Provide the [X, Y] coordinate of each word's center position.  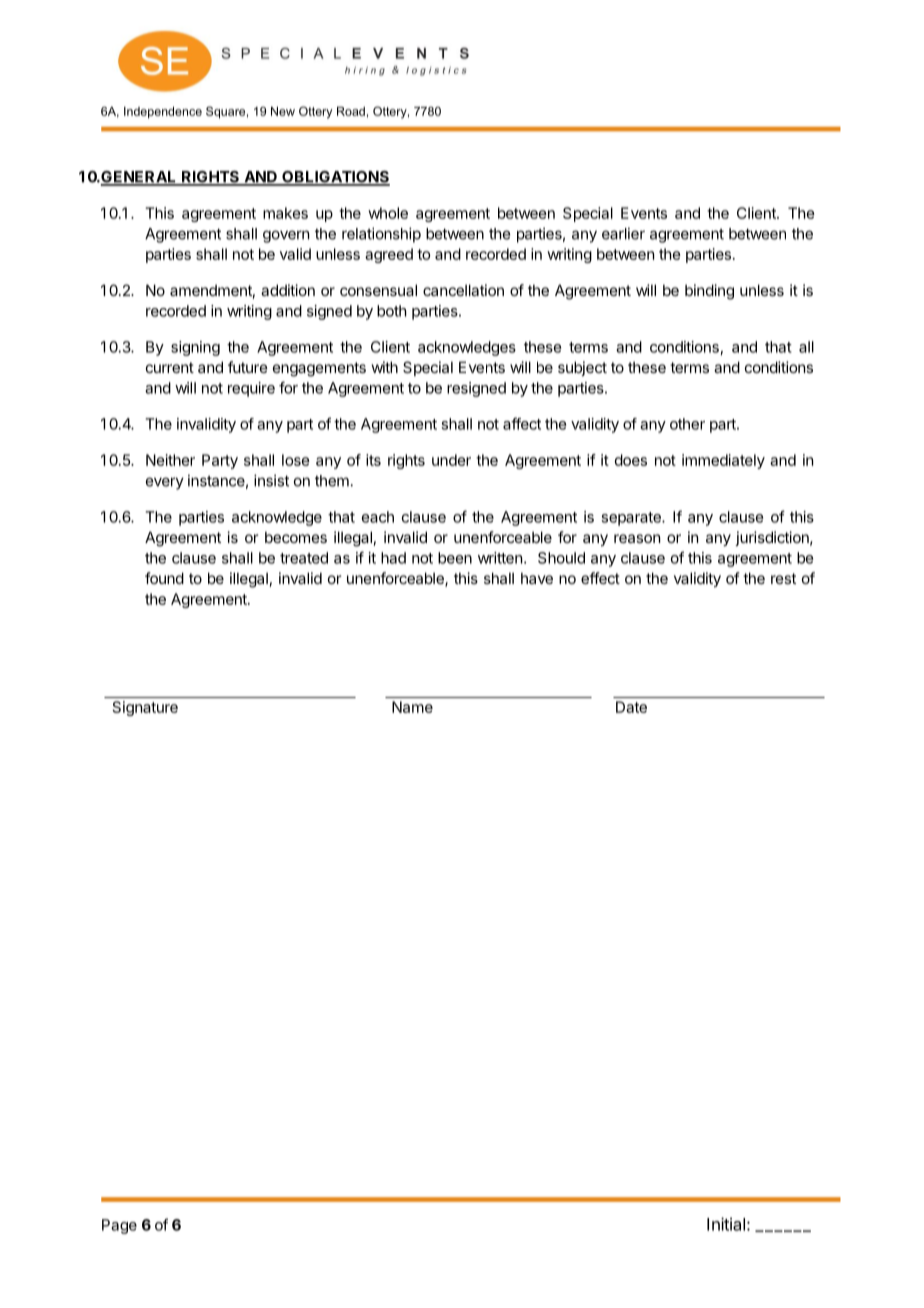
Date [631, 707]
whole [388, 213]
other [687, 424]
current [170, 367]
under [451, 460]
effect [600, 578]
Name [412, 707]
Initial [726, 1224]
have [537, 578]
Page [119, 1226]
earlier [623, 233]
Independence [163, 113]
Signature [145, 708]
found [164, 578]
